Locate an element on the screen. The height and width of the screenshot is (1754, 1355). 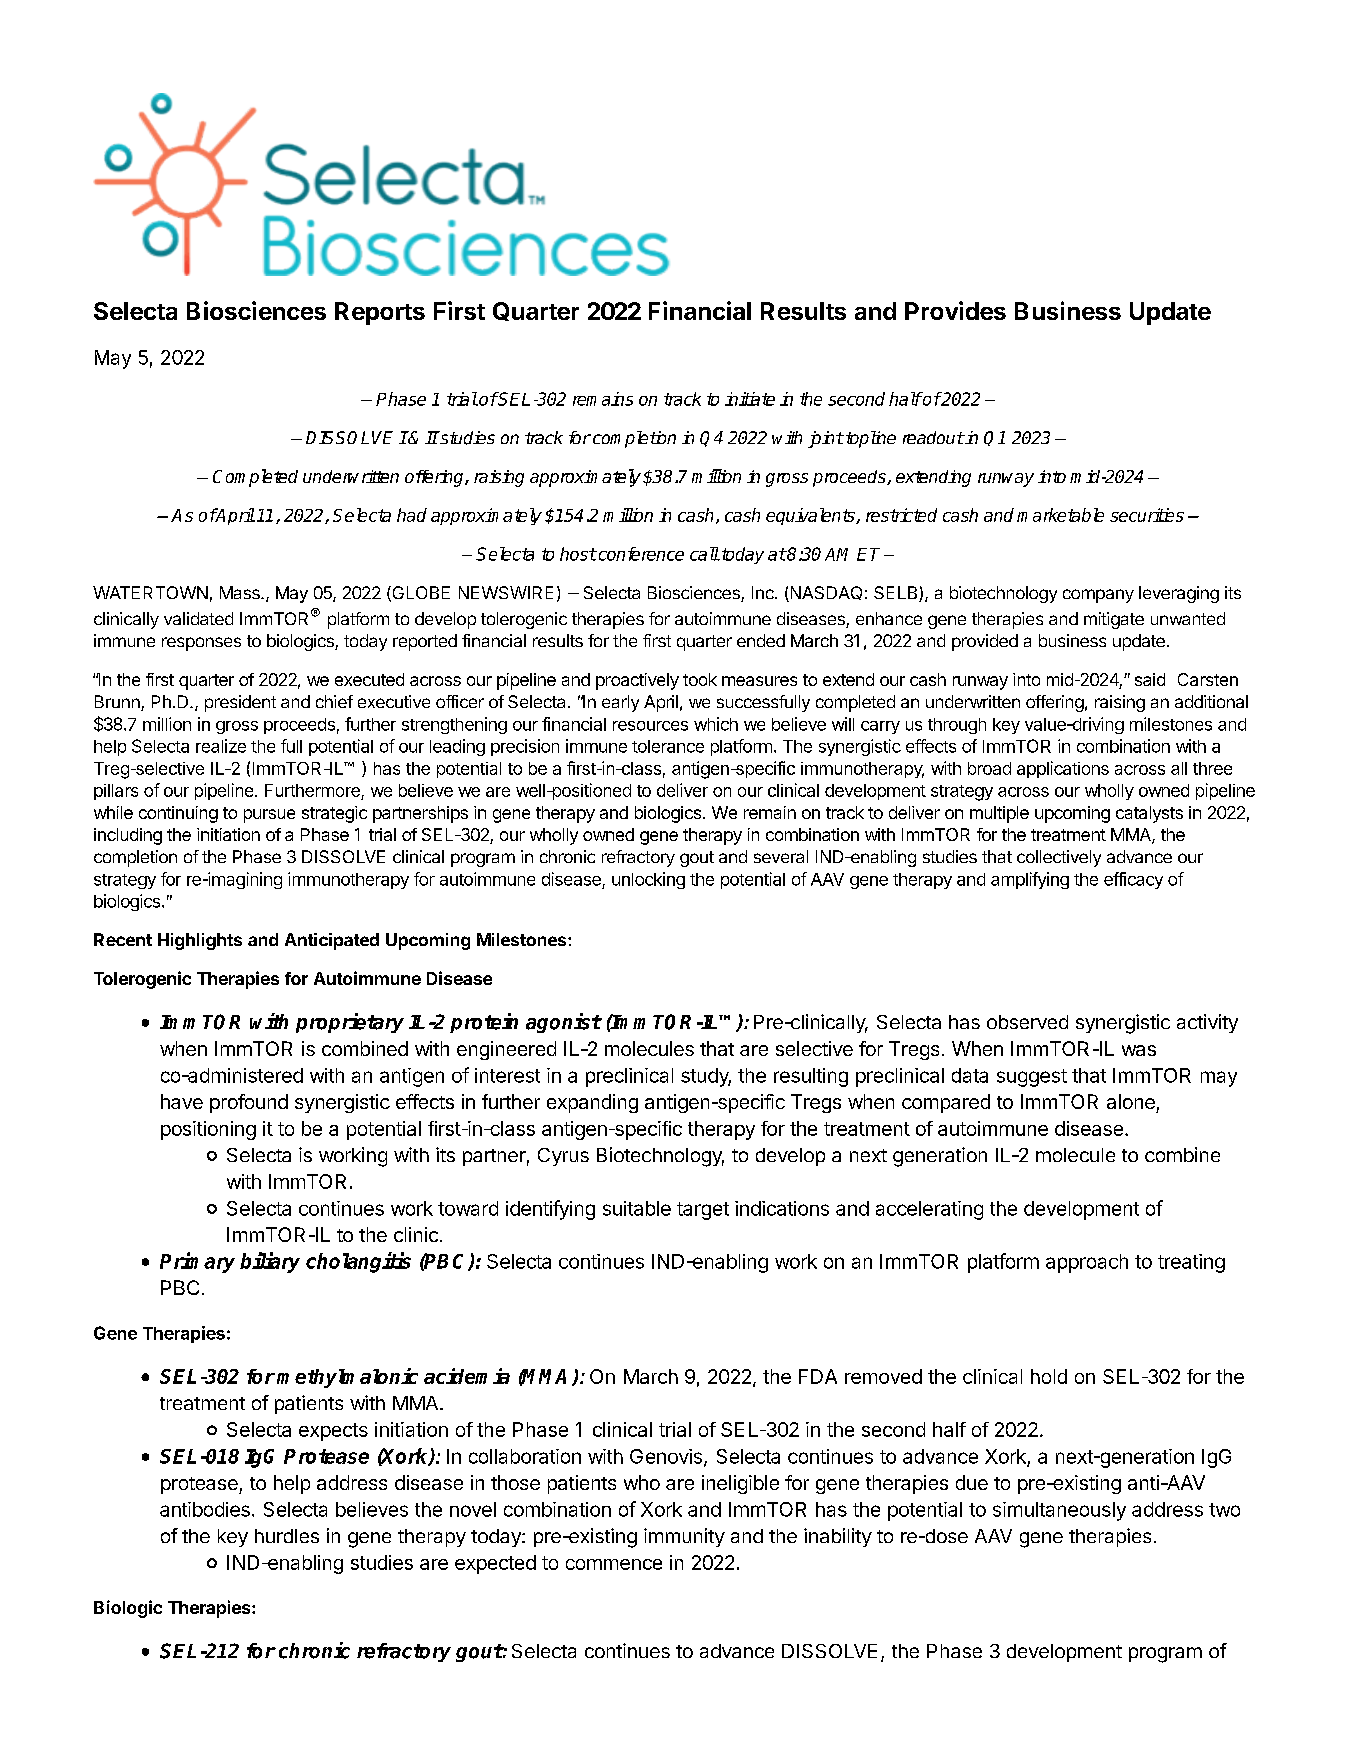
tolerance is located at coordinates (668, 746).
